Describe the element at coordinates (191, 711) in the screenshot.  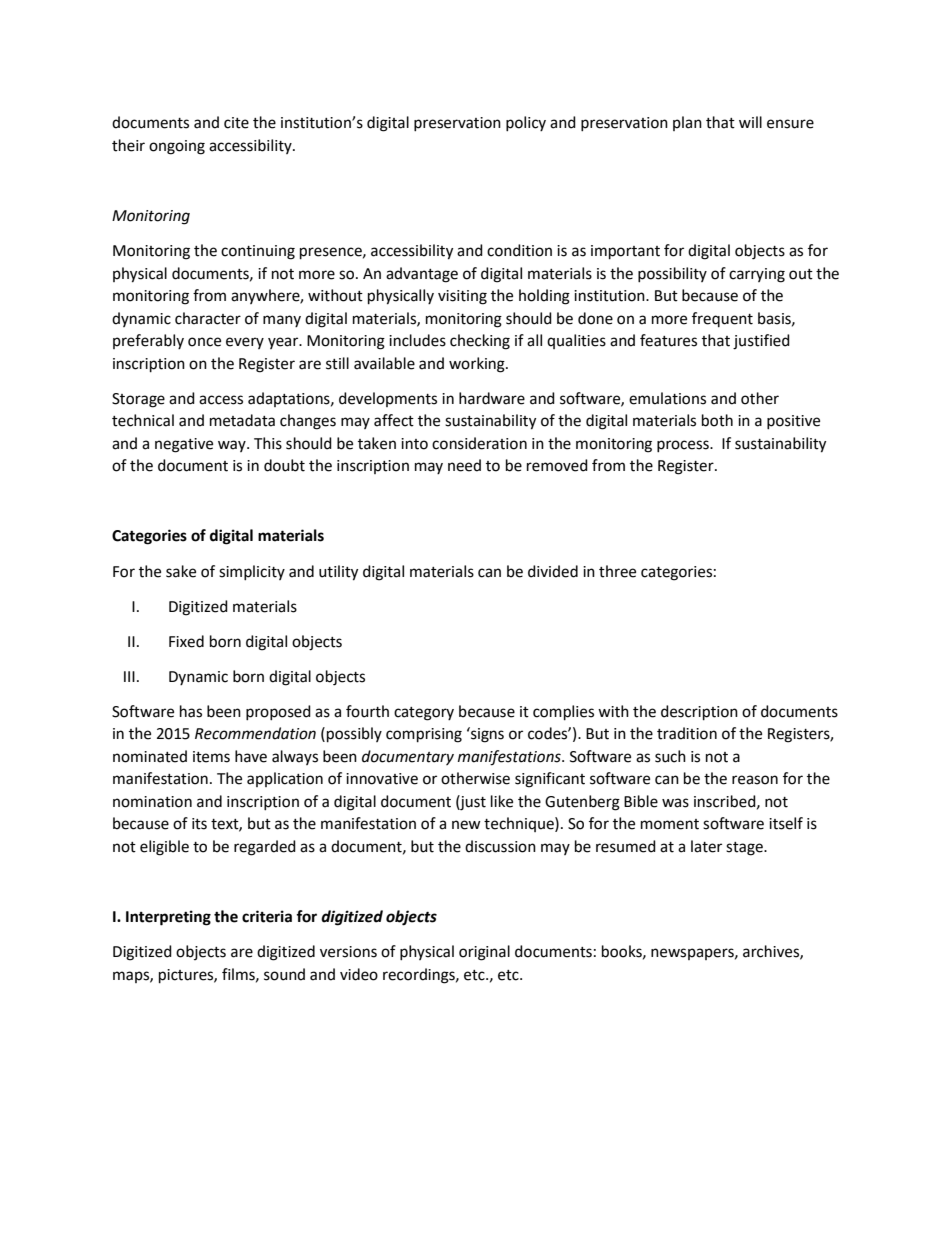
I see `has` at that location.
